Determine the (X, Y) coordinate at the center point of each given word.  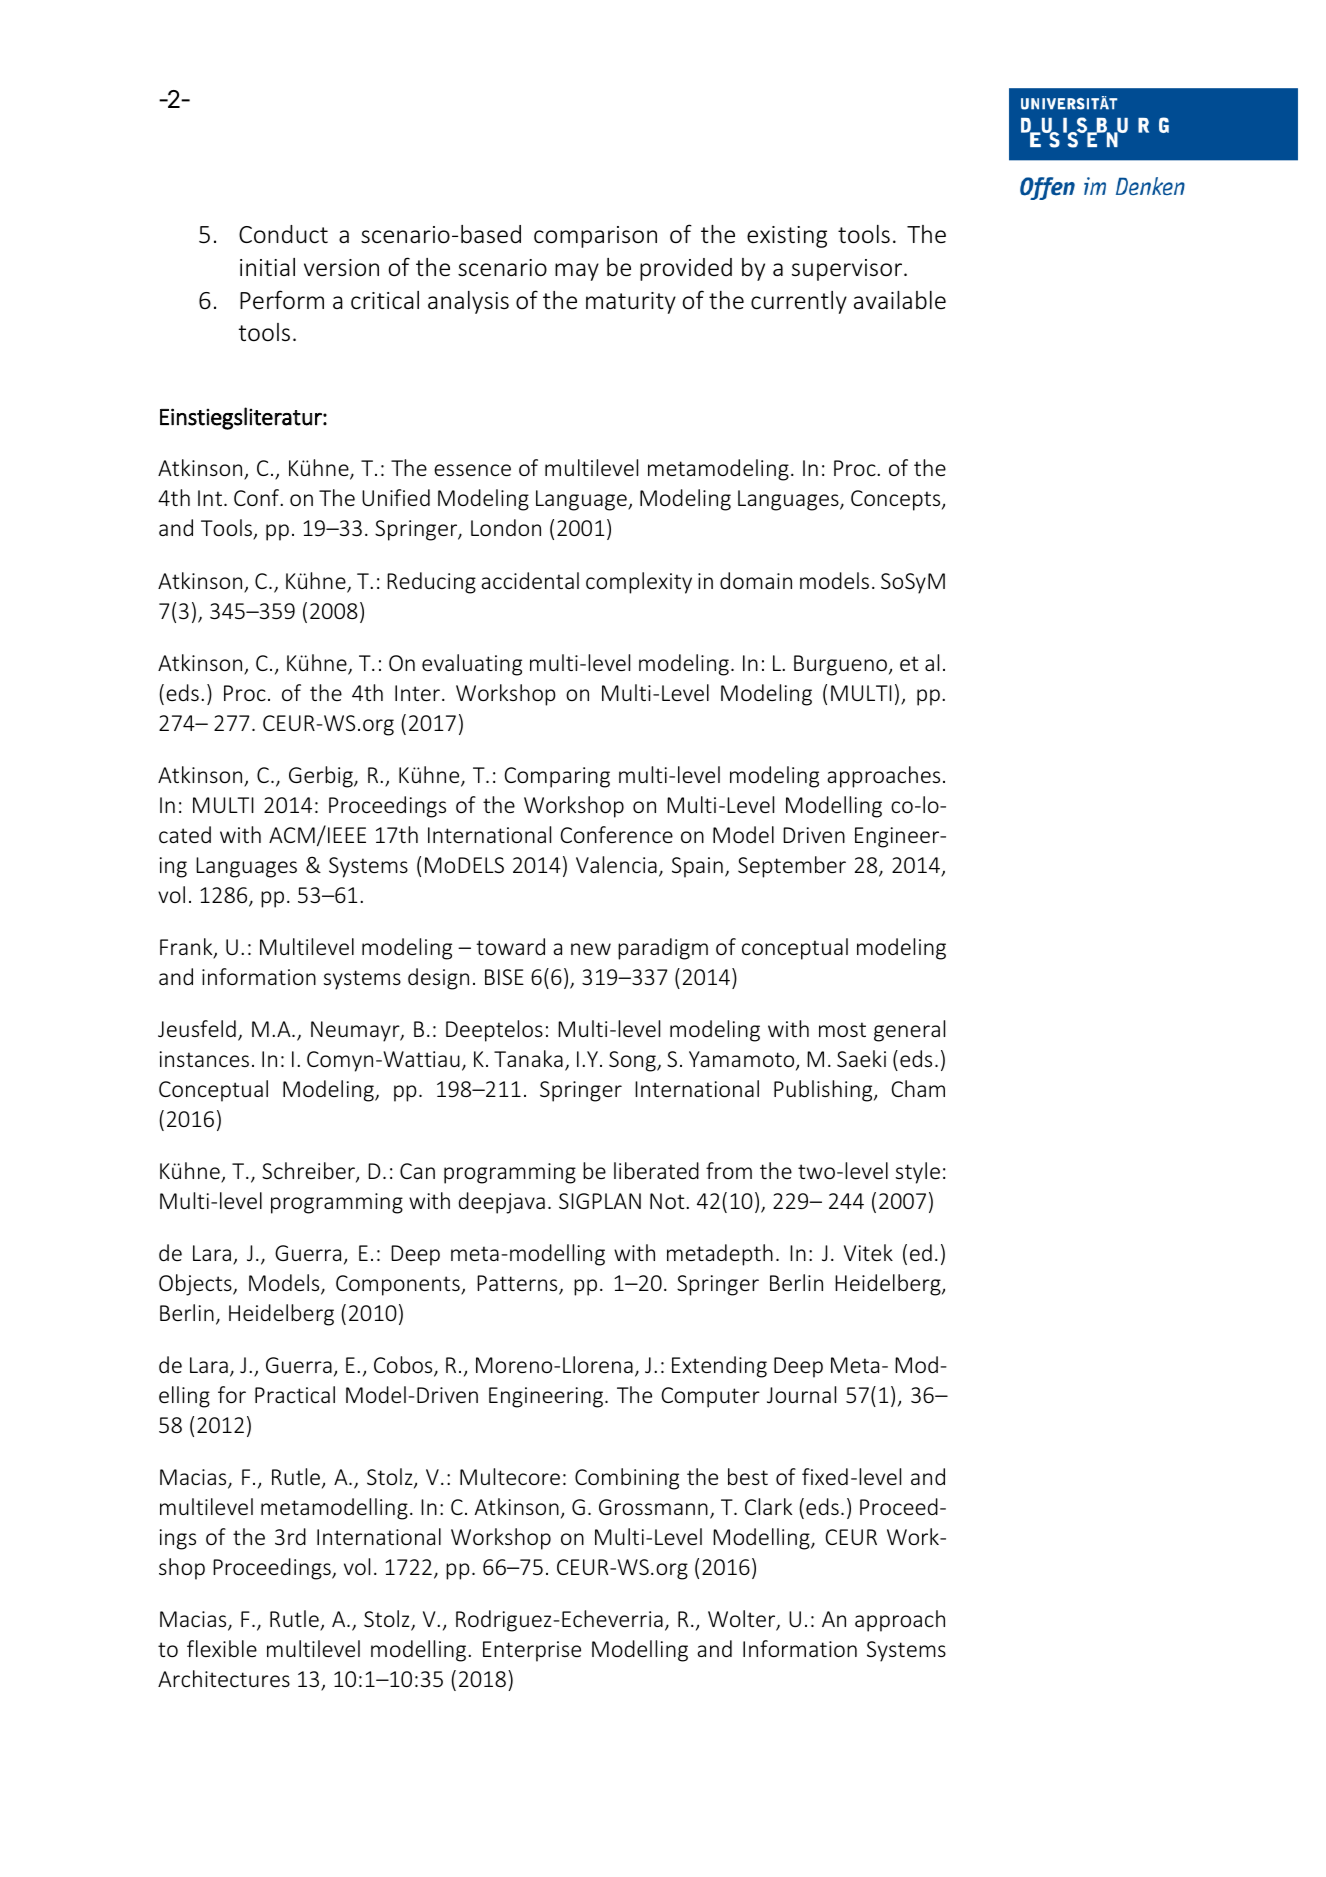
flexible (222, 1648)
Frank (187, 948)
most (842, 1029)
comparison (595, 237)
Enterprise (532, 1651)
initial (267, 267)
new (591, 949)
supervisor (847, 270)
